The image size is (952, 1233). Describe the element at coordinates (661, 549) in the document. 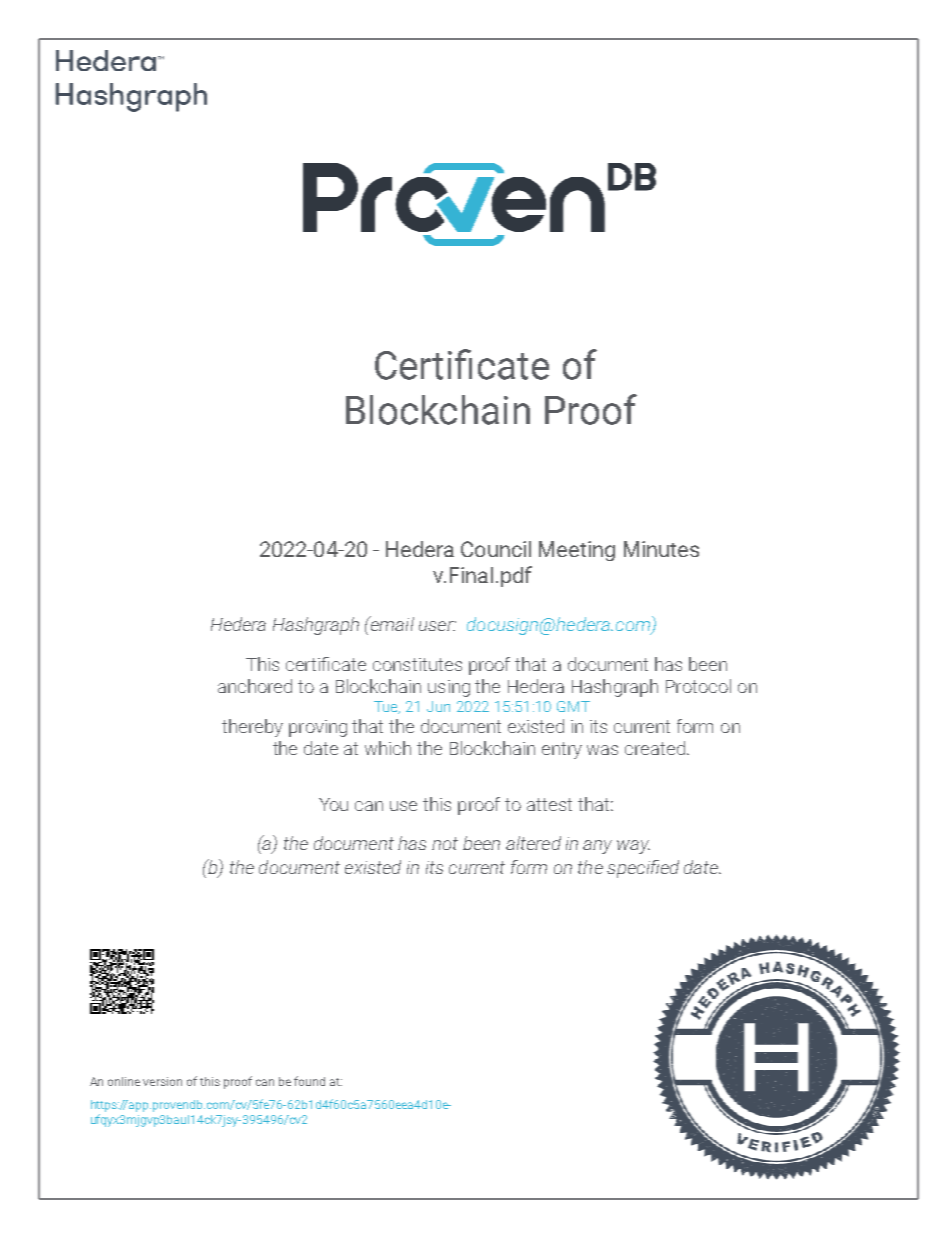

I see `Minutes` at that location.
